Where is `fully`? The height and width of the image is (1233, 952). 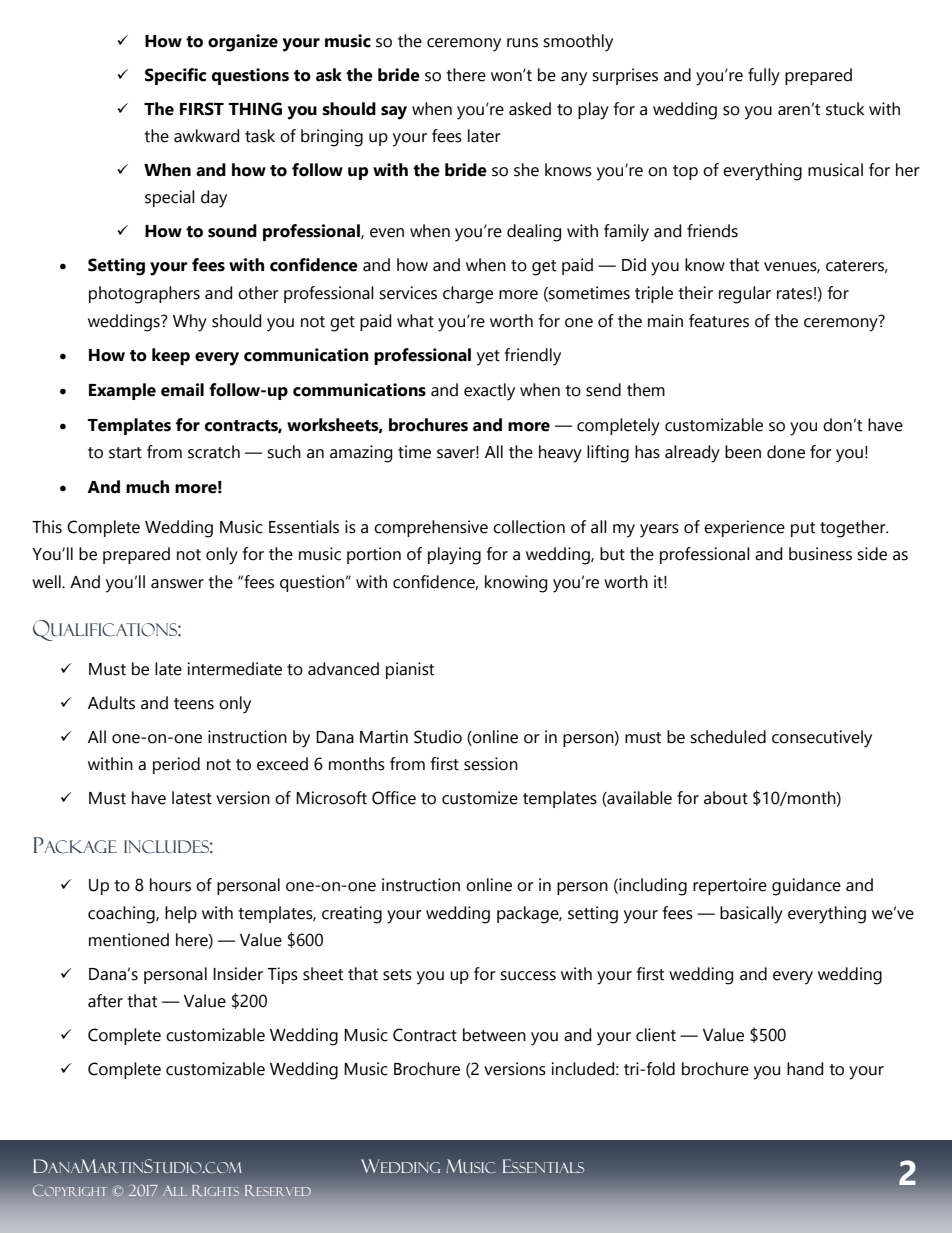
fully is located at coordinates (764, 77).
